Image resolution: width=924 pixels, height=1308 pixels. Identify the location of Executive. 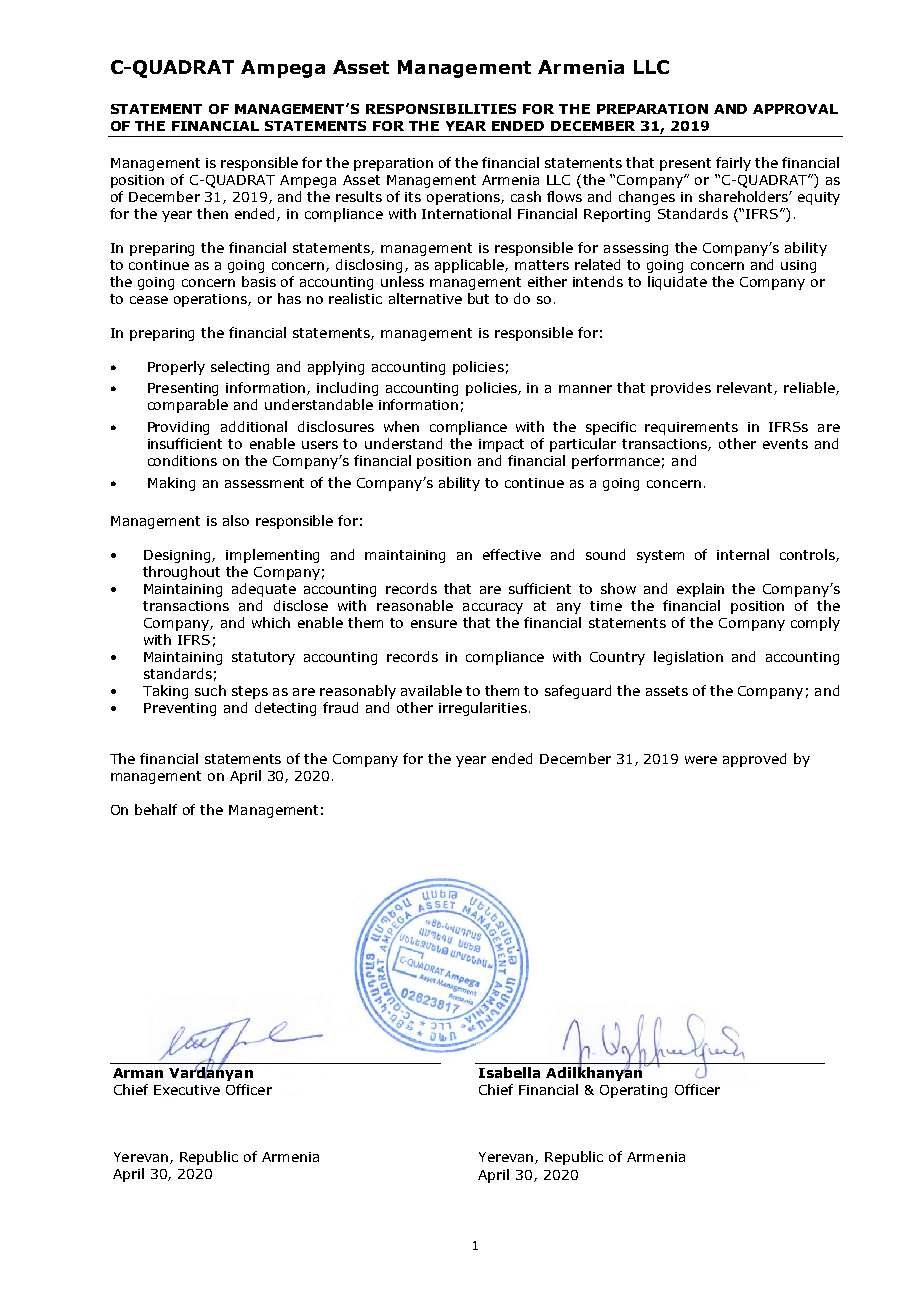
(187, 1090).
